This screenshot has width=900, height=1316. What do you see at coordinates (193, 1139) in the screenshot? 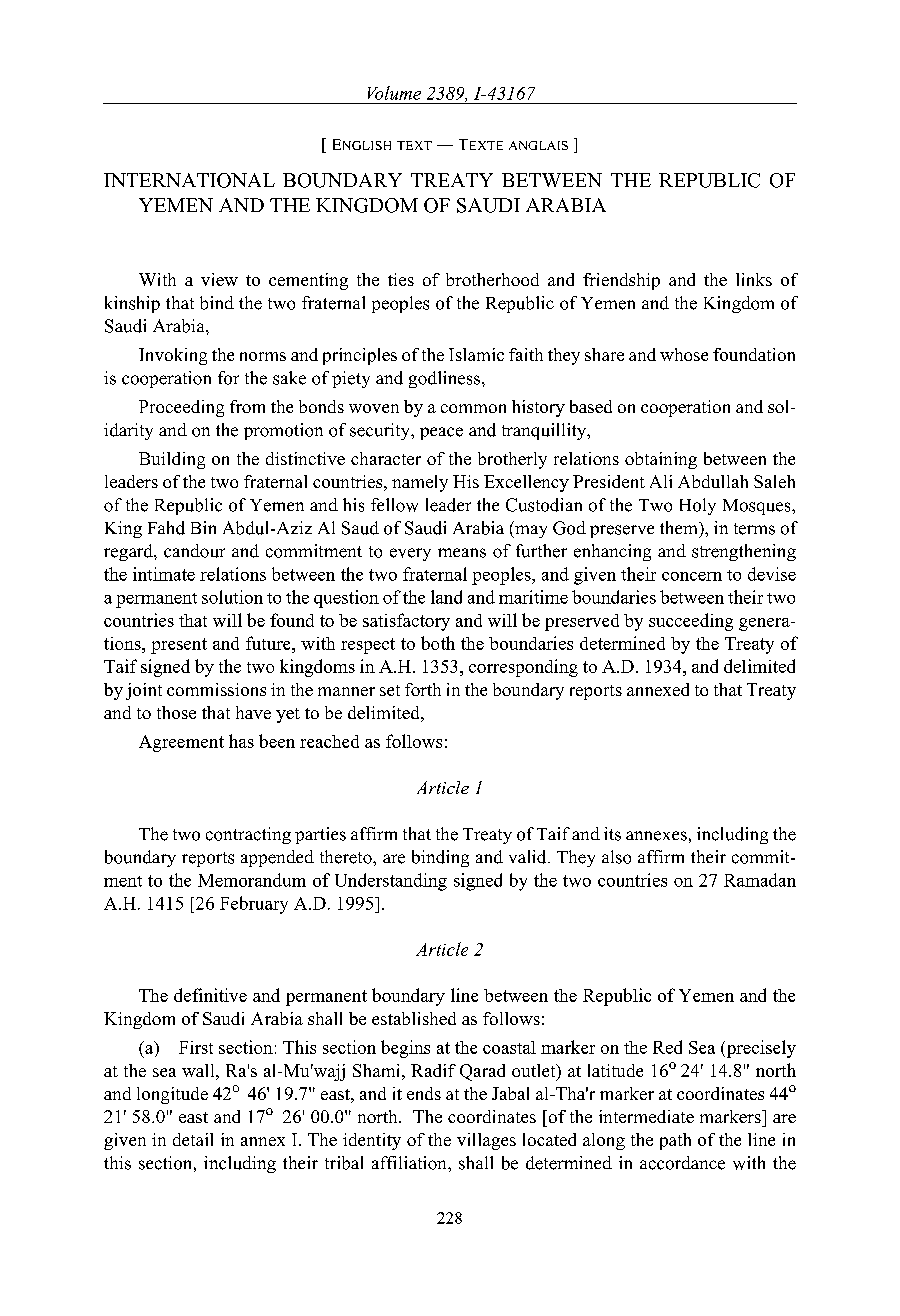
I see `detail` at bounding box center [193, 1139].
